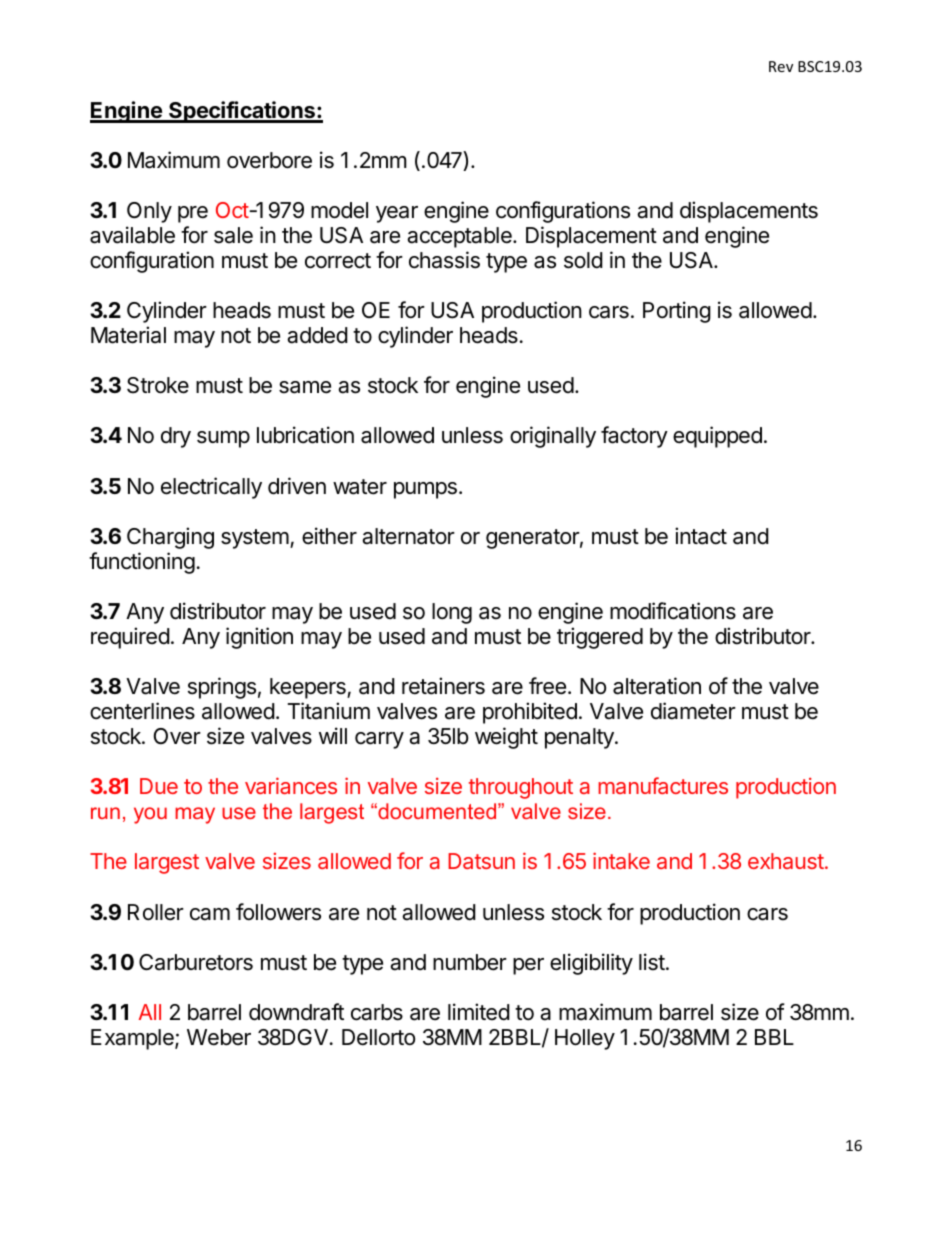 This document has height=1233, width=952. I want to click on limited, so click(479, 1012).
